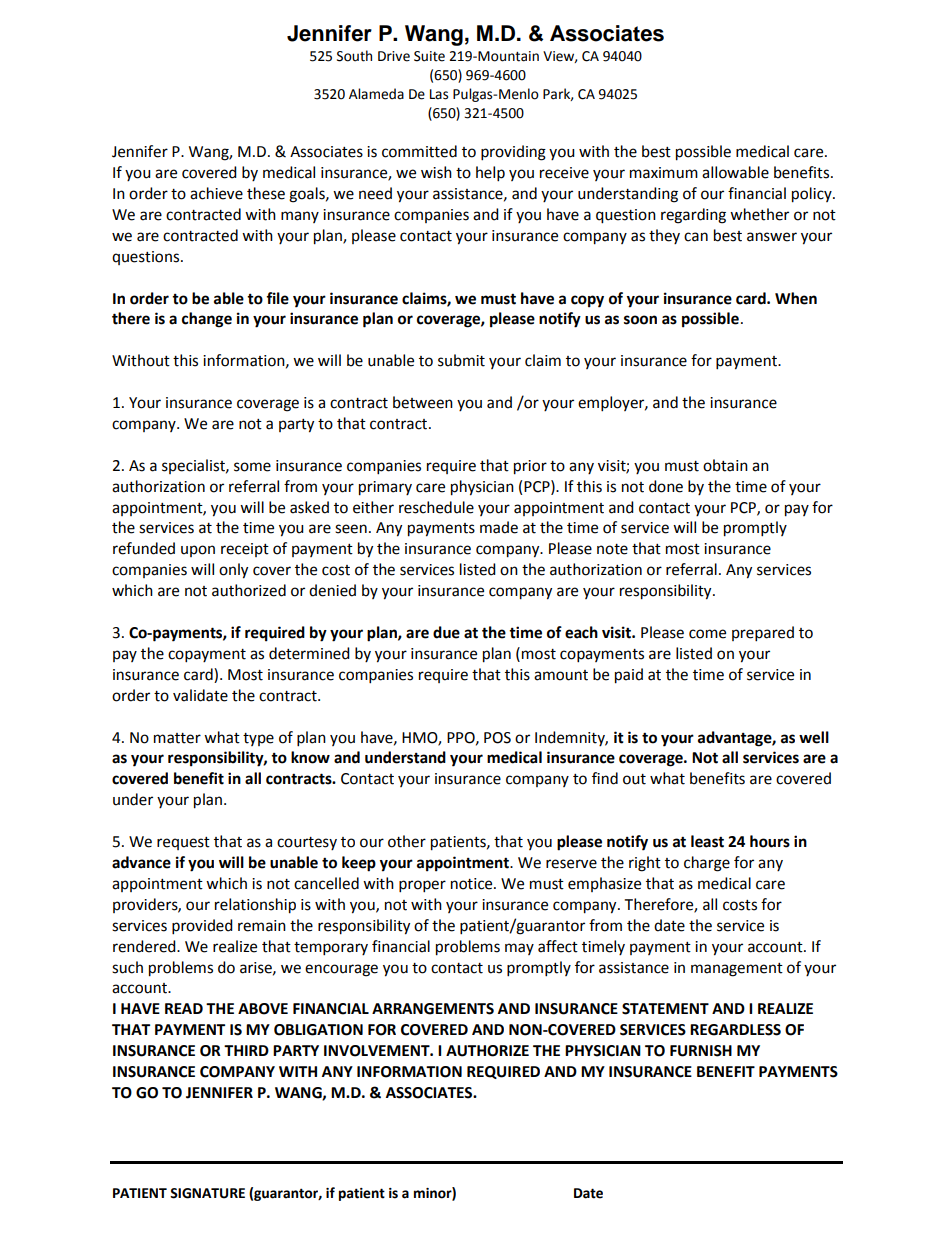 The width and height of the screenshot is (952, 1233). Describe the element at coordinates (664, 173) in the screenshot. I see `maximum` at that location.
